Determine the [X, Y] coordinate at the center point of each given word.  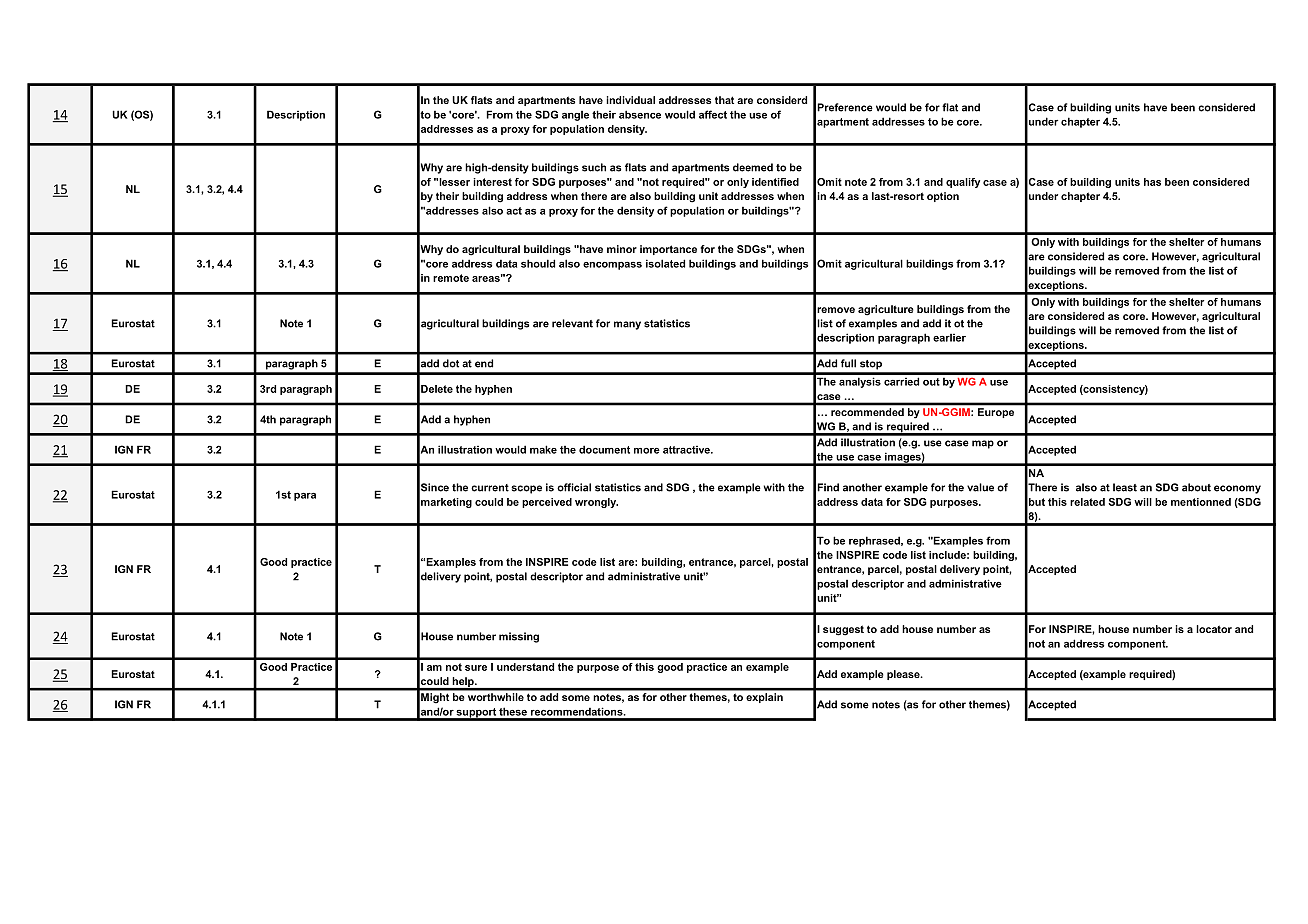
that [724, 100]
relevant [572, 323]
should [538, 263]
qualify [963, 183]
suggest [843, 630]
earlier [949, 338]
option [943, 197]
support [476, 714]
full [848, 363]
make [543, 449]
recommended [867, 412]
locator [1214, 629]
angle [575, 116]
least [1125, 487]
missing [519, 637]
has [1152, 182]
